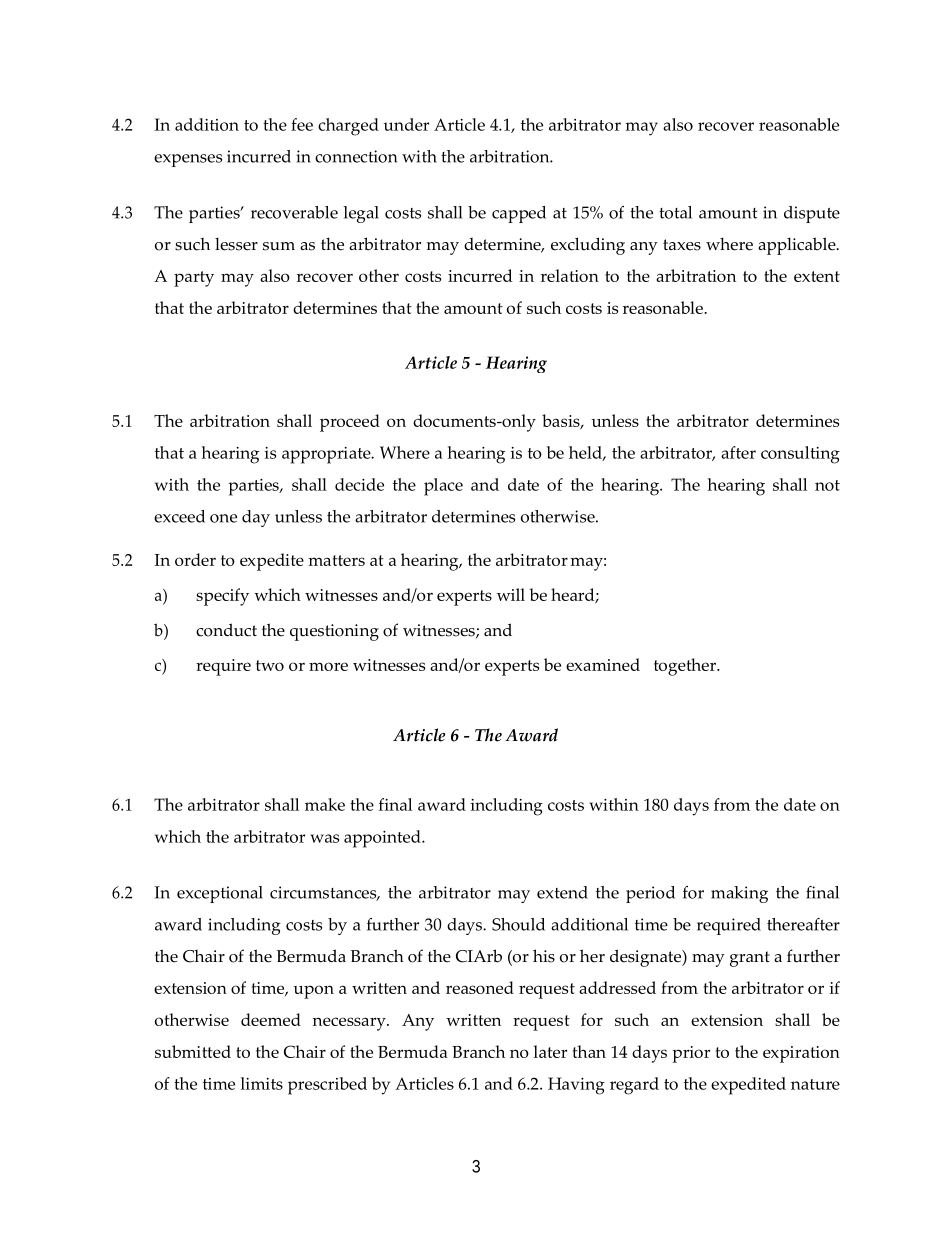 This page has height=1233, width=952. Describe the element at coordinates (812, 214) in the page. I see `dispute` at that location.
